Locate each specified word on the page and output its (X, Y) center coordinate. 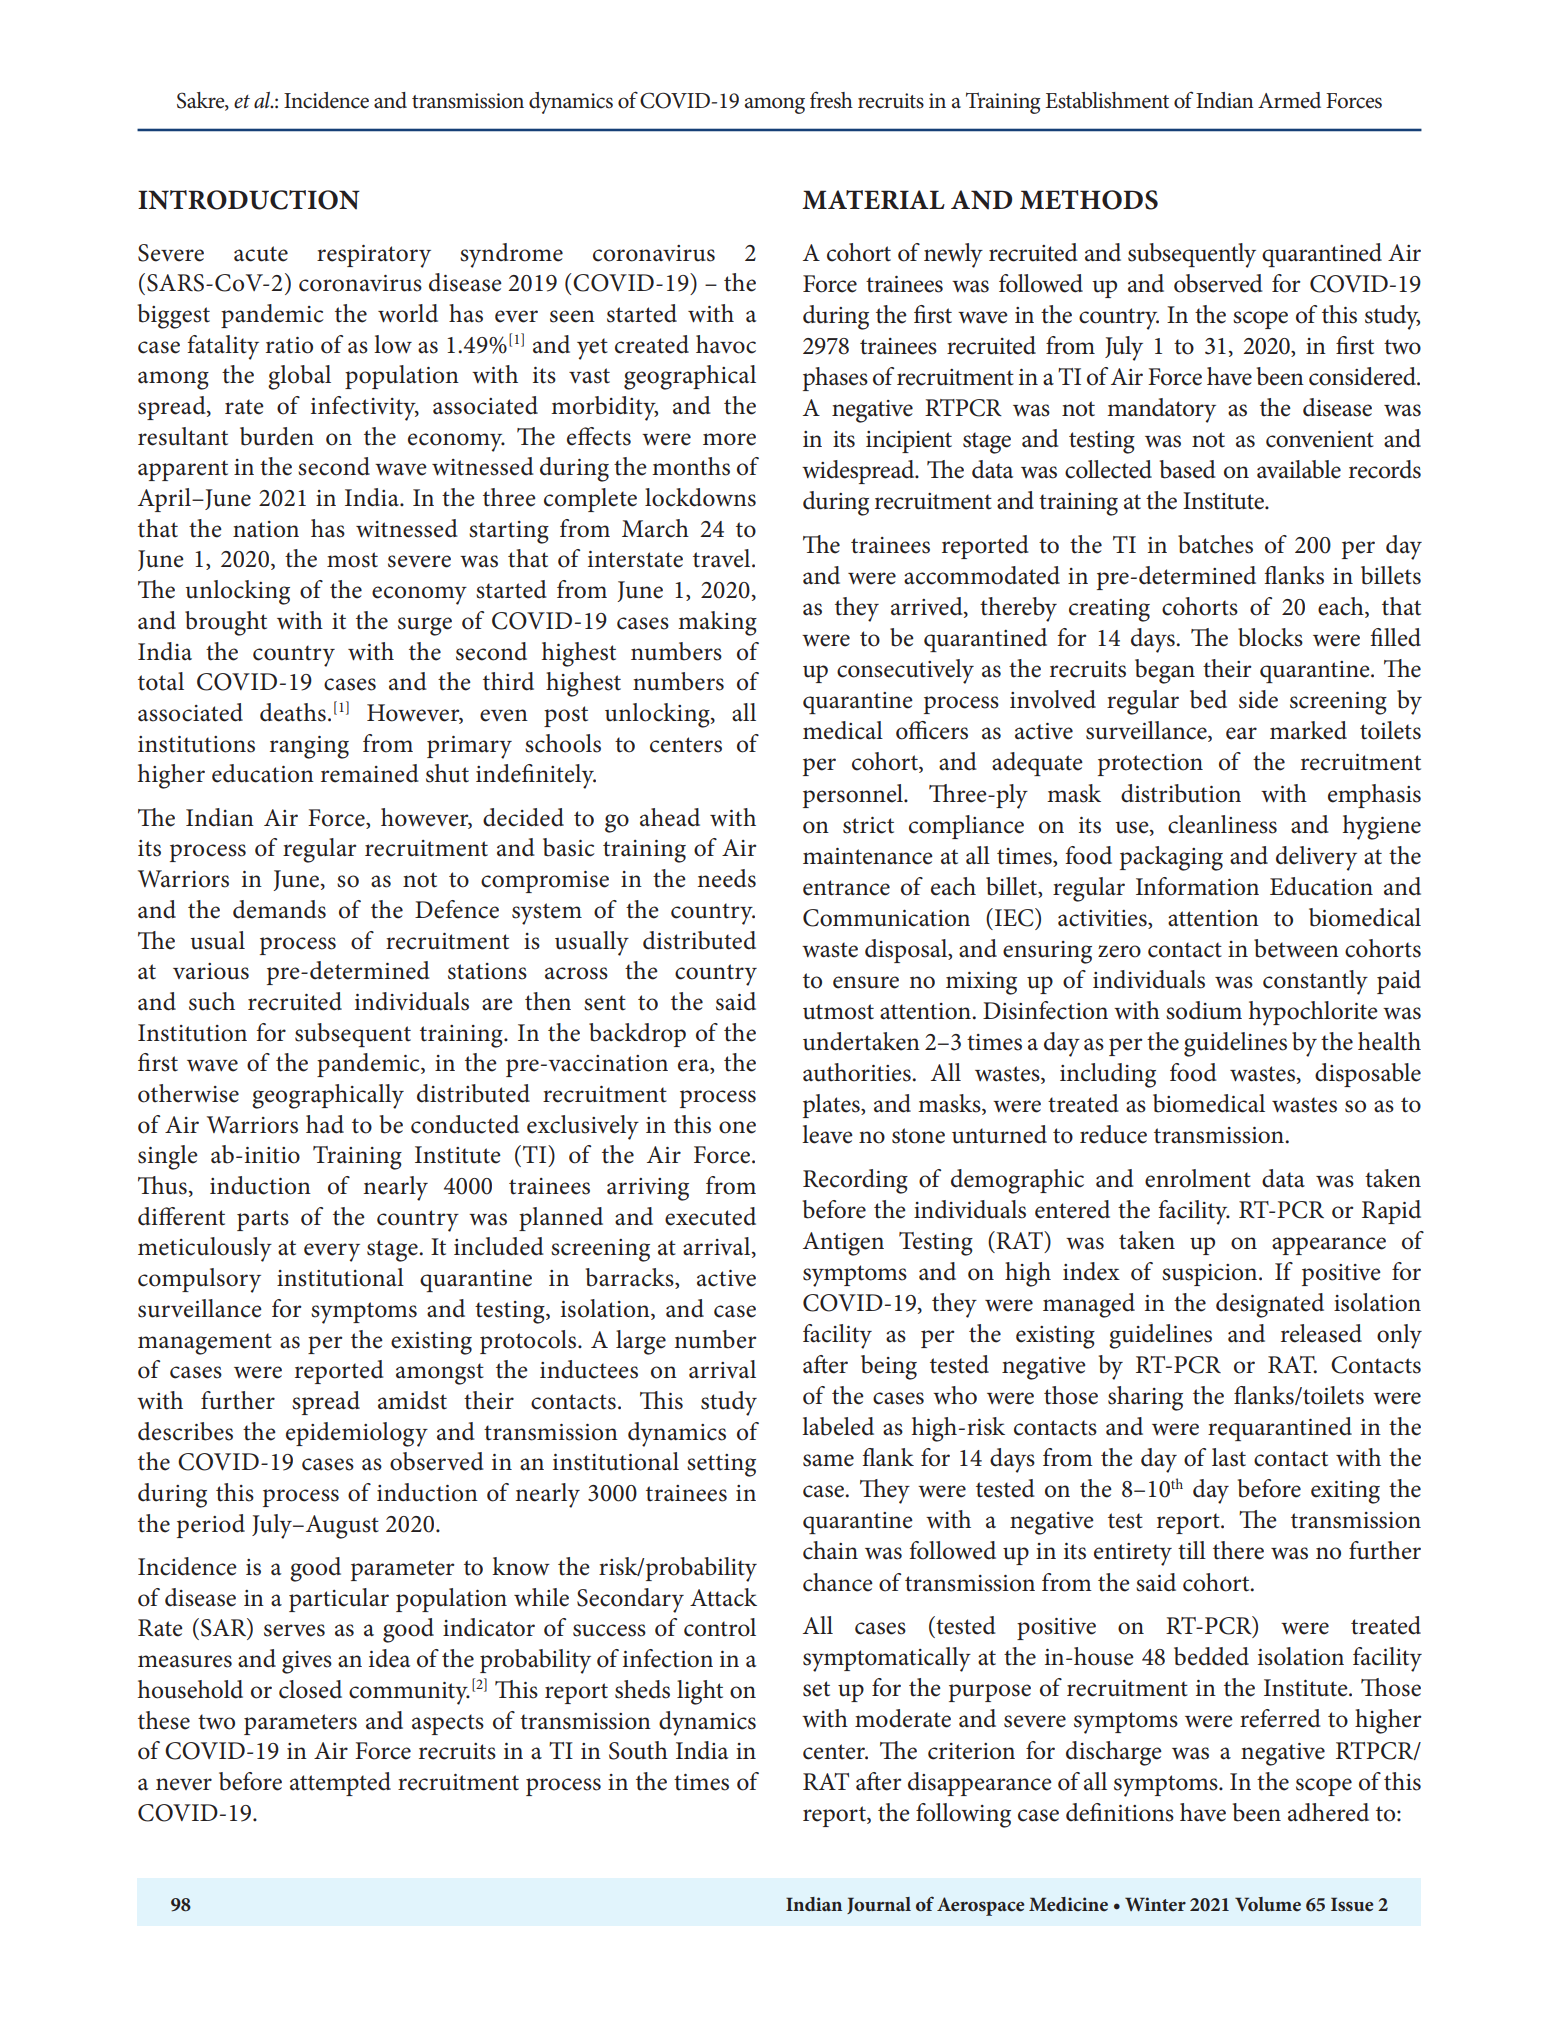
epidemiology (357, 1434)
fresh (831, 100)
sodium (1204, 1010)
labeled (838, 1426)
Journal (879, 1905)
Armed (1289, 100)
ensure (866, 982)
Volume (1268, 1904)
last (1229, 1457)
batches (1215, 544)
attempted (340, 1784)
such (212, 1001)
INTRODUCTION (249, 200)
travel (723, 558)
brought (226, 623)
